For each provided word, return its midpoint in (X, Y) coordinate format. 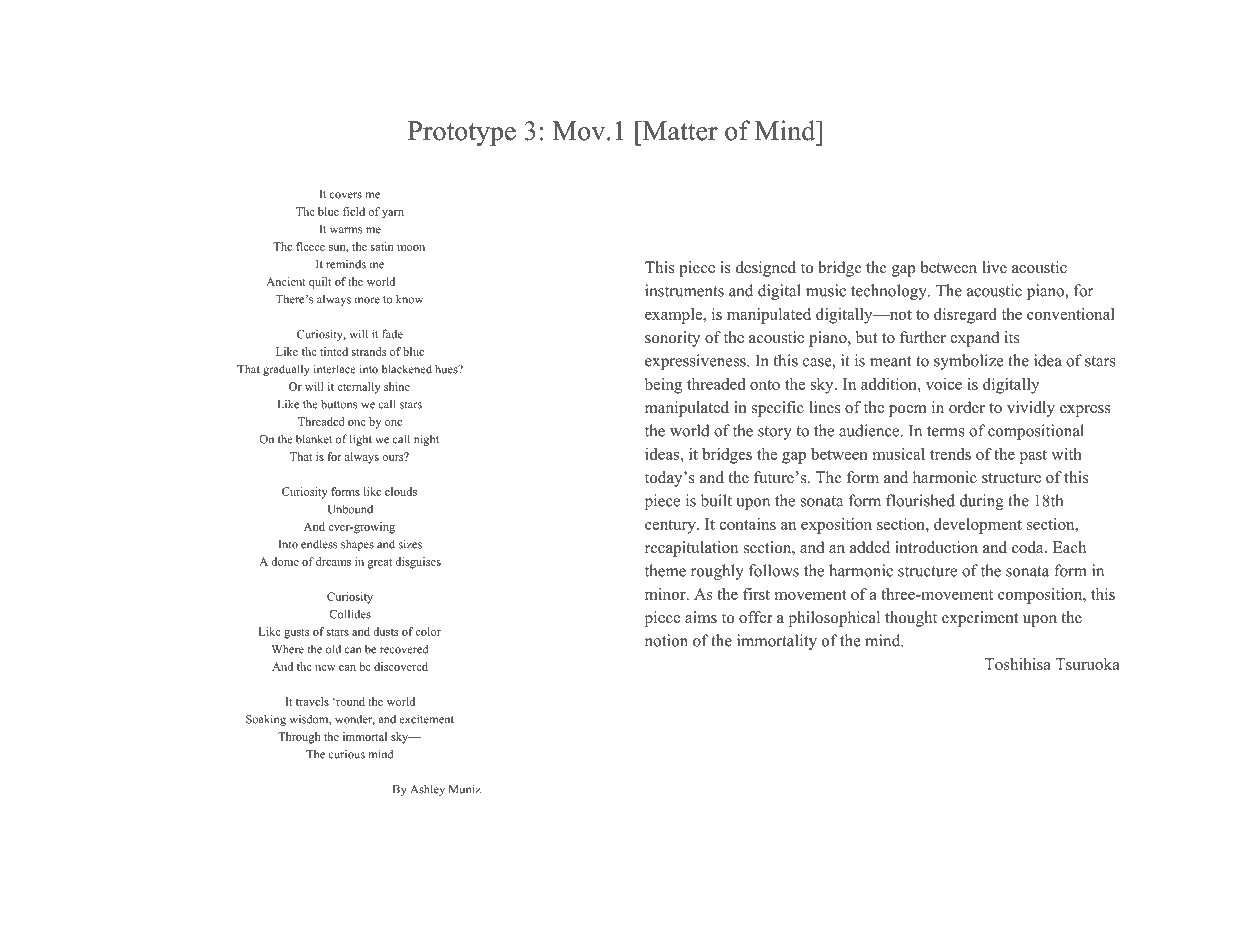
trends (950, 454)
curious (346, 754)
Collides (350, 614)
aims (701, 617)
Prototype (462, 133)
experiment (980, 619)
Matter (679, 131)
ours (394, 457)
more (367, 300)
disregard (965, 316)
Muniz (465, 789)
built (716, 500)
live (994, 267)
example (674, 316)
